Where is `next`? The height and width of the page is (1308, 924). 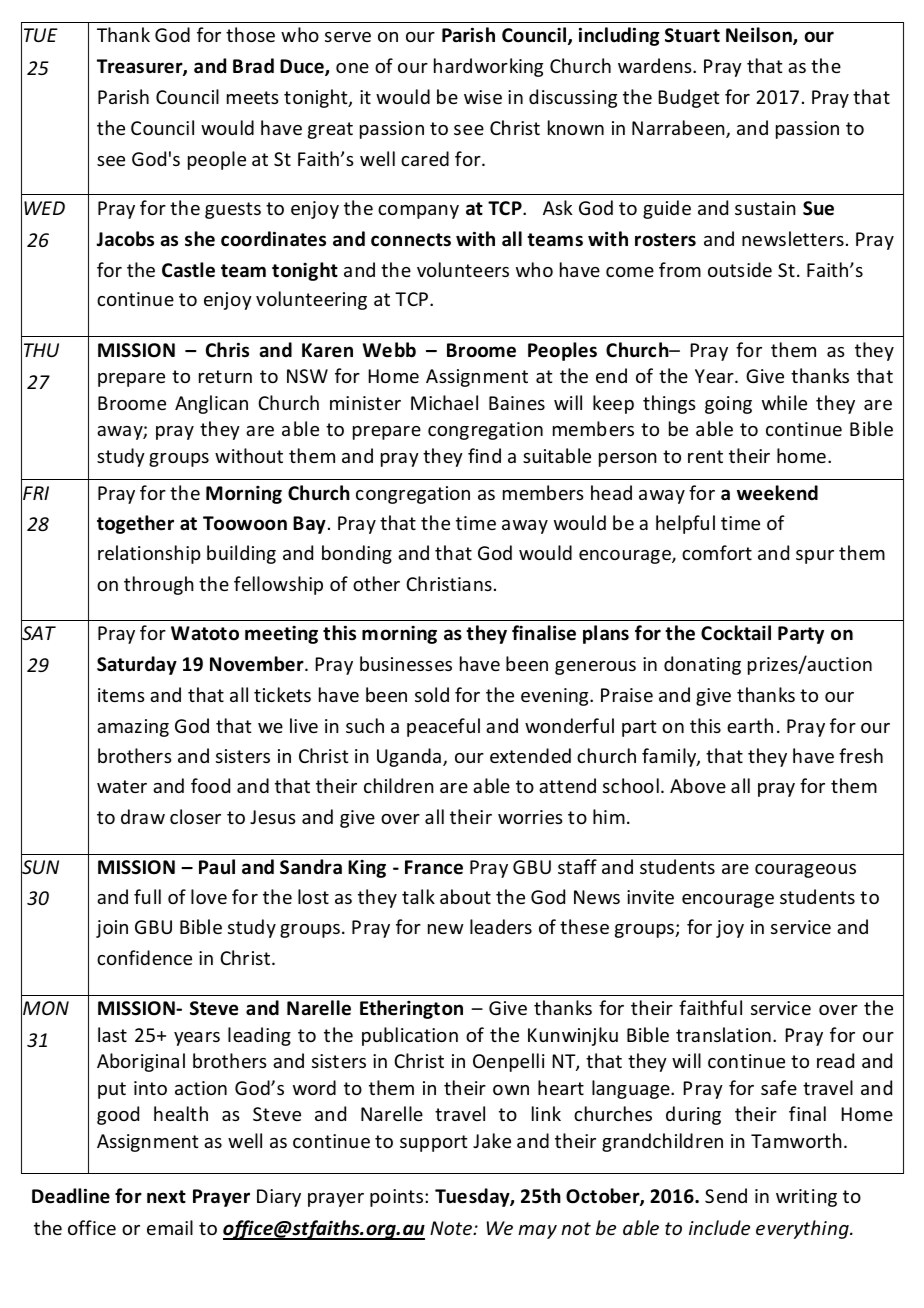 next is located at coordinates (166, 1197).
